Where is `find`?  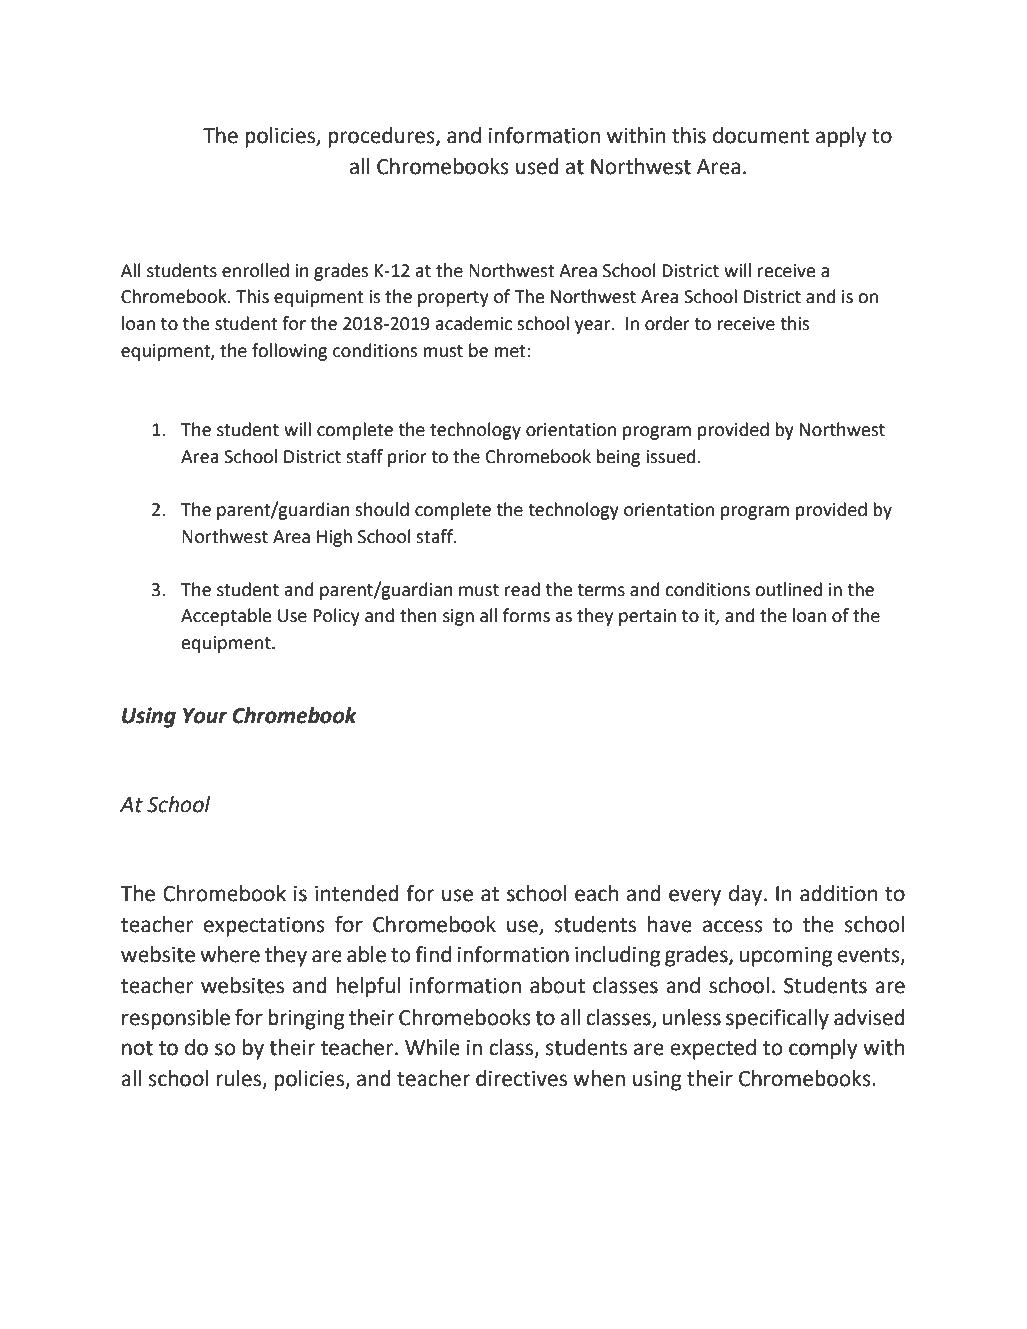
find is located at coordinates (433, 954).
